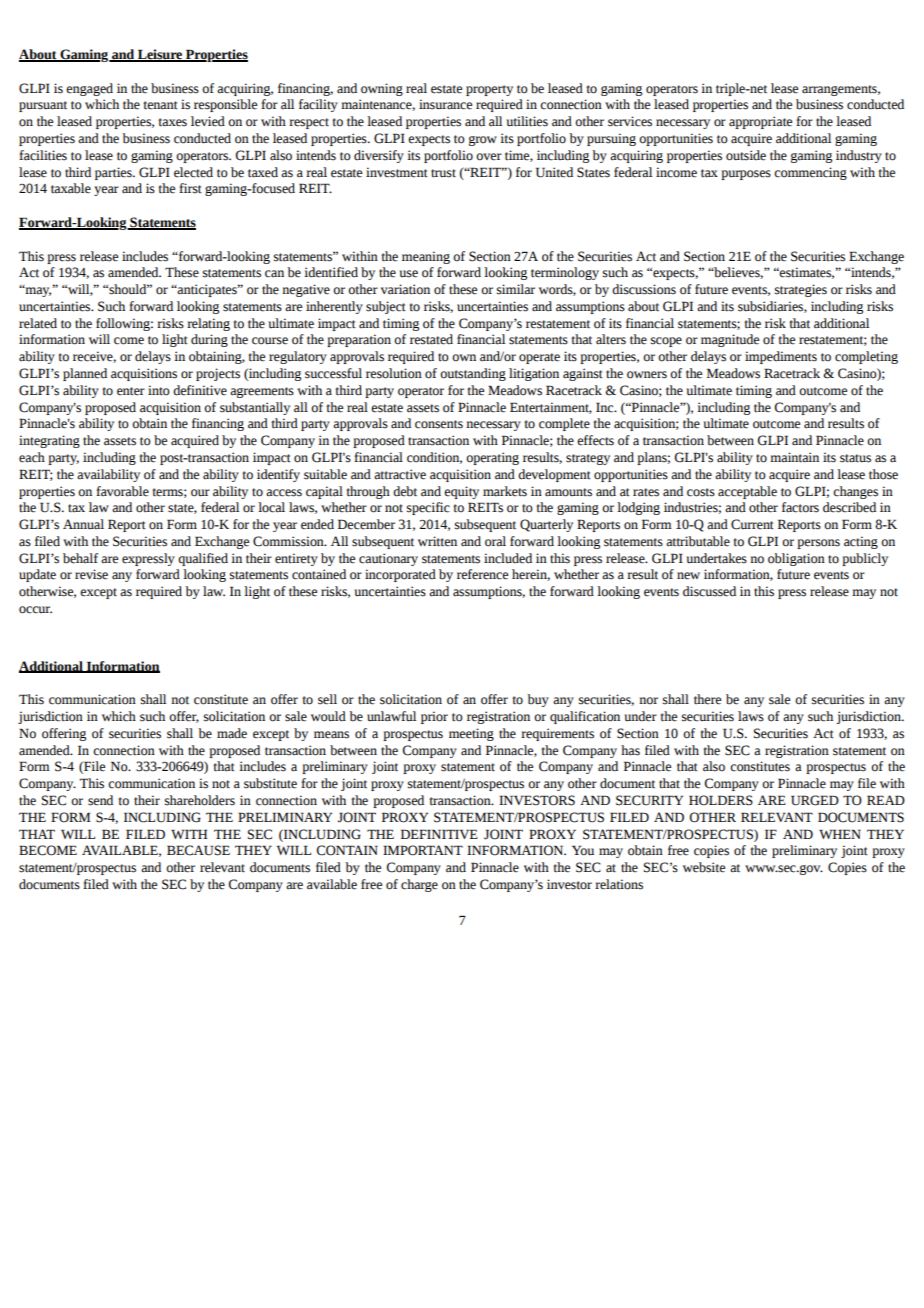 The image size is (924, 1308). What do you see at coordinates (423, 850) in the image?
I see `IMPORTANT` at bounding box center [423, 850].
